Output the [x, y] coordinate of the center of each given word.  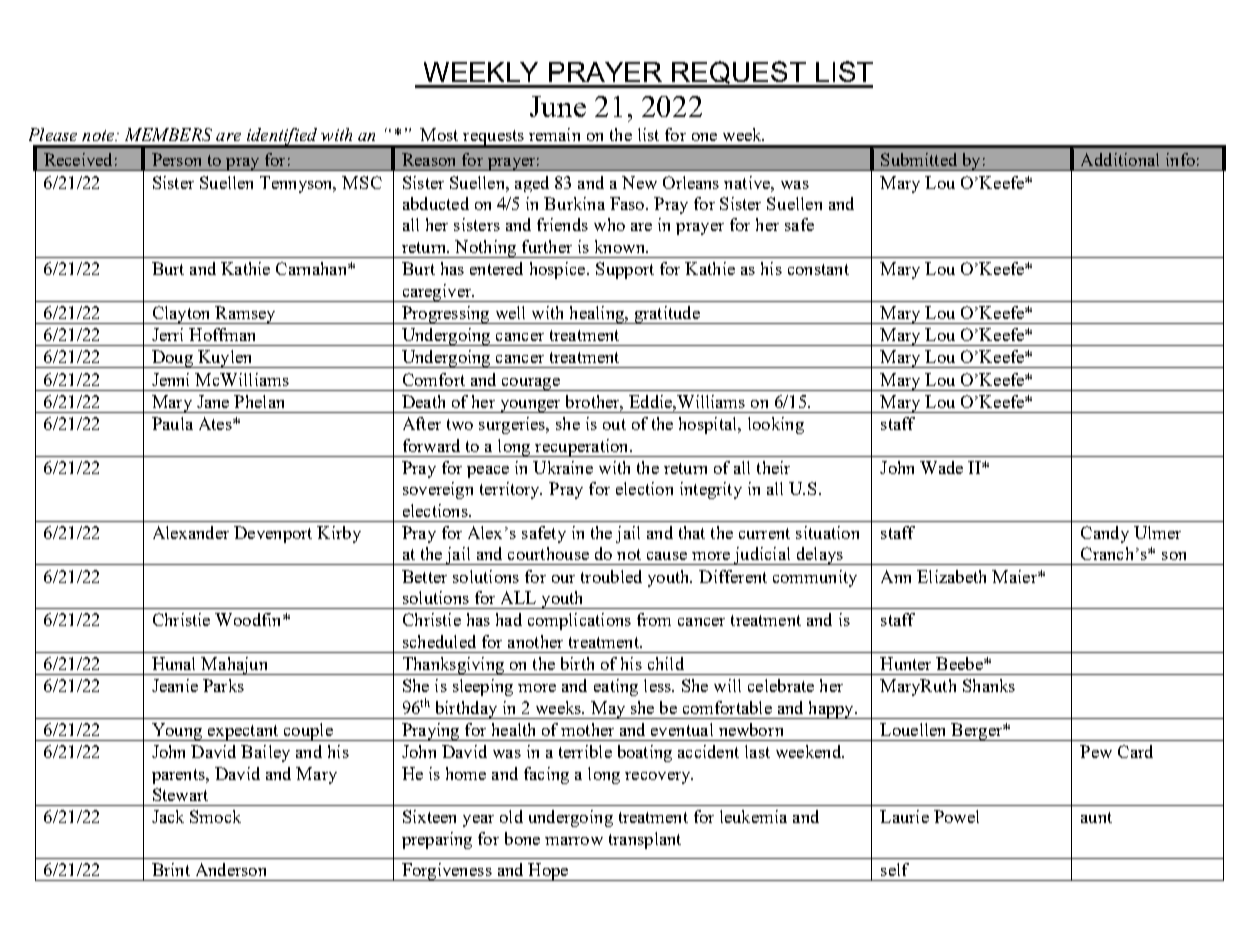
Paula [172, 423]
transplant [645, 840]
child [666, 663]
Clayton [181, 315]
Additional [1120, 159]
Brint [171, 869]
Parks [223, 685]
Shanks [989, 685]
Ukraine [563, 467]
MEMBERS [168, 134]
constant [818, 269]
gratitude [667, 315]
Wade [941, 467]
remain [554, 134]
